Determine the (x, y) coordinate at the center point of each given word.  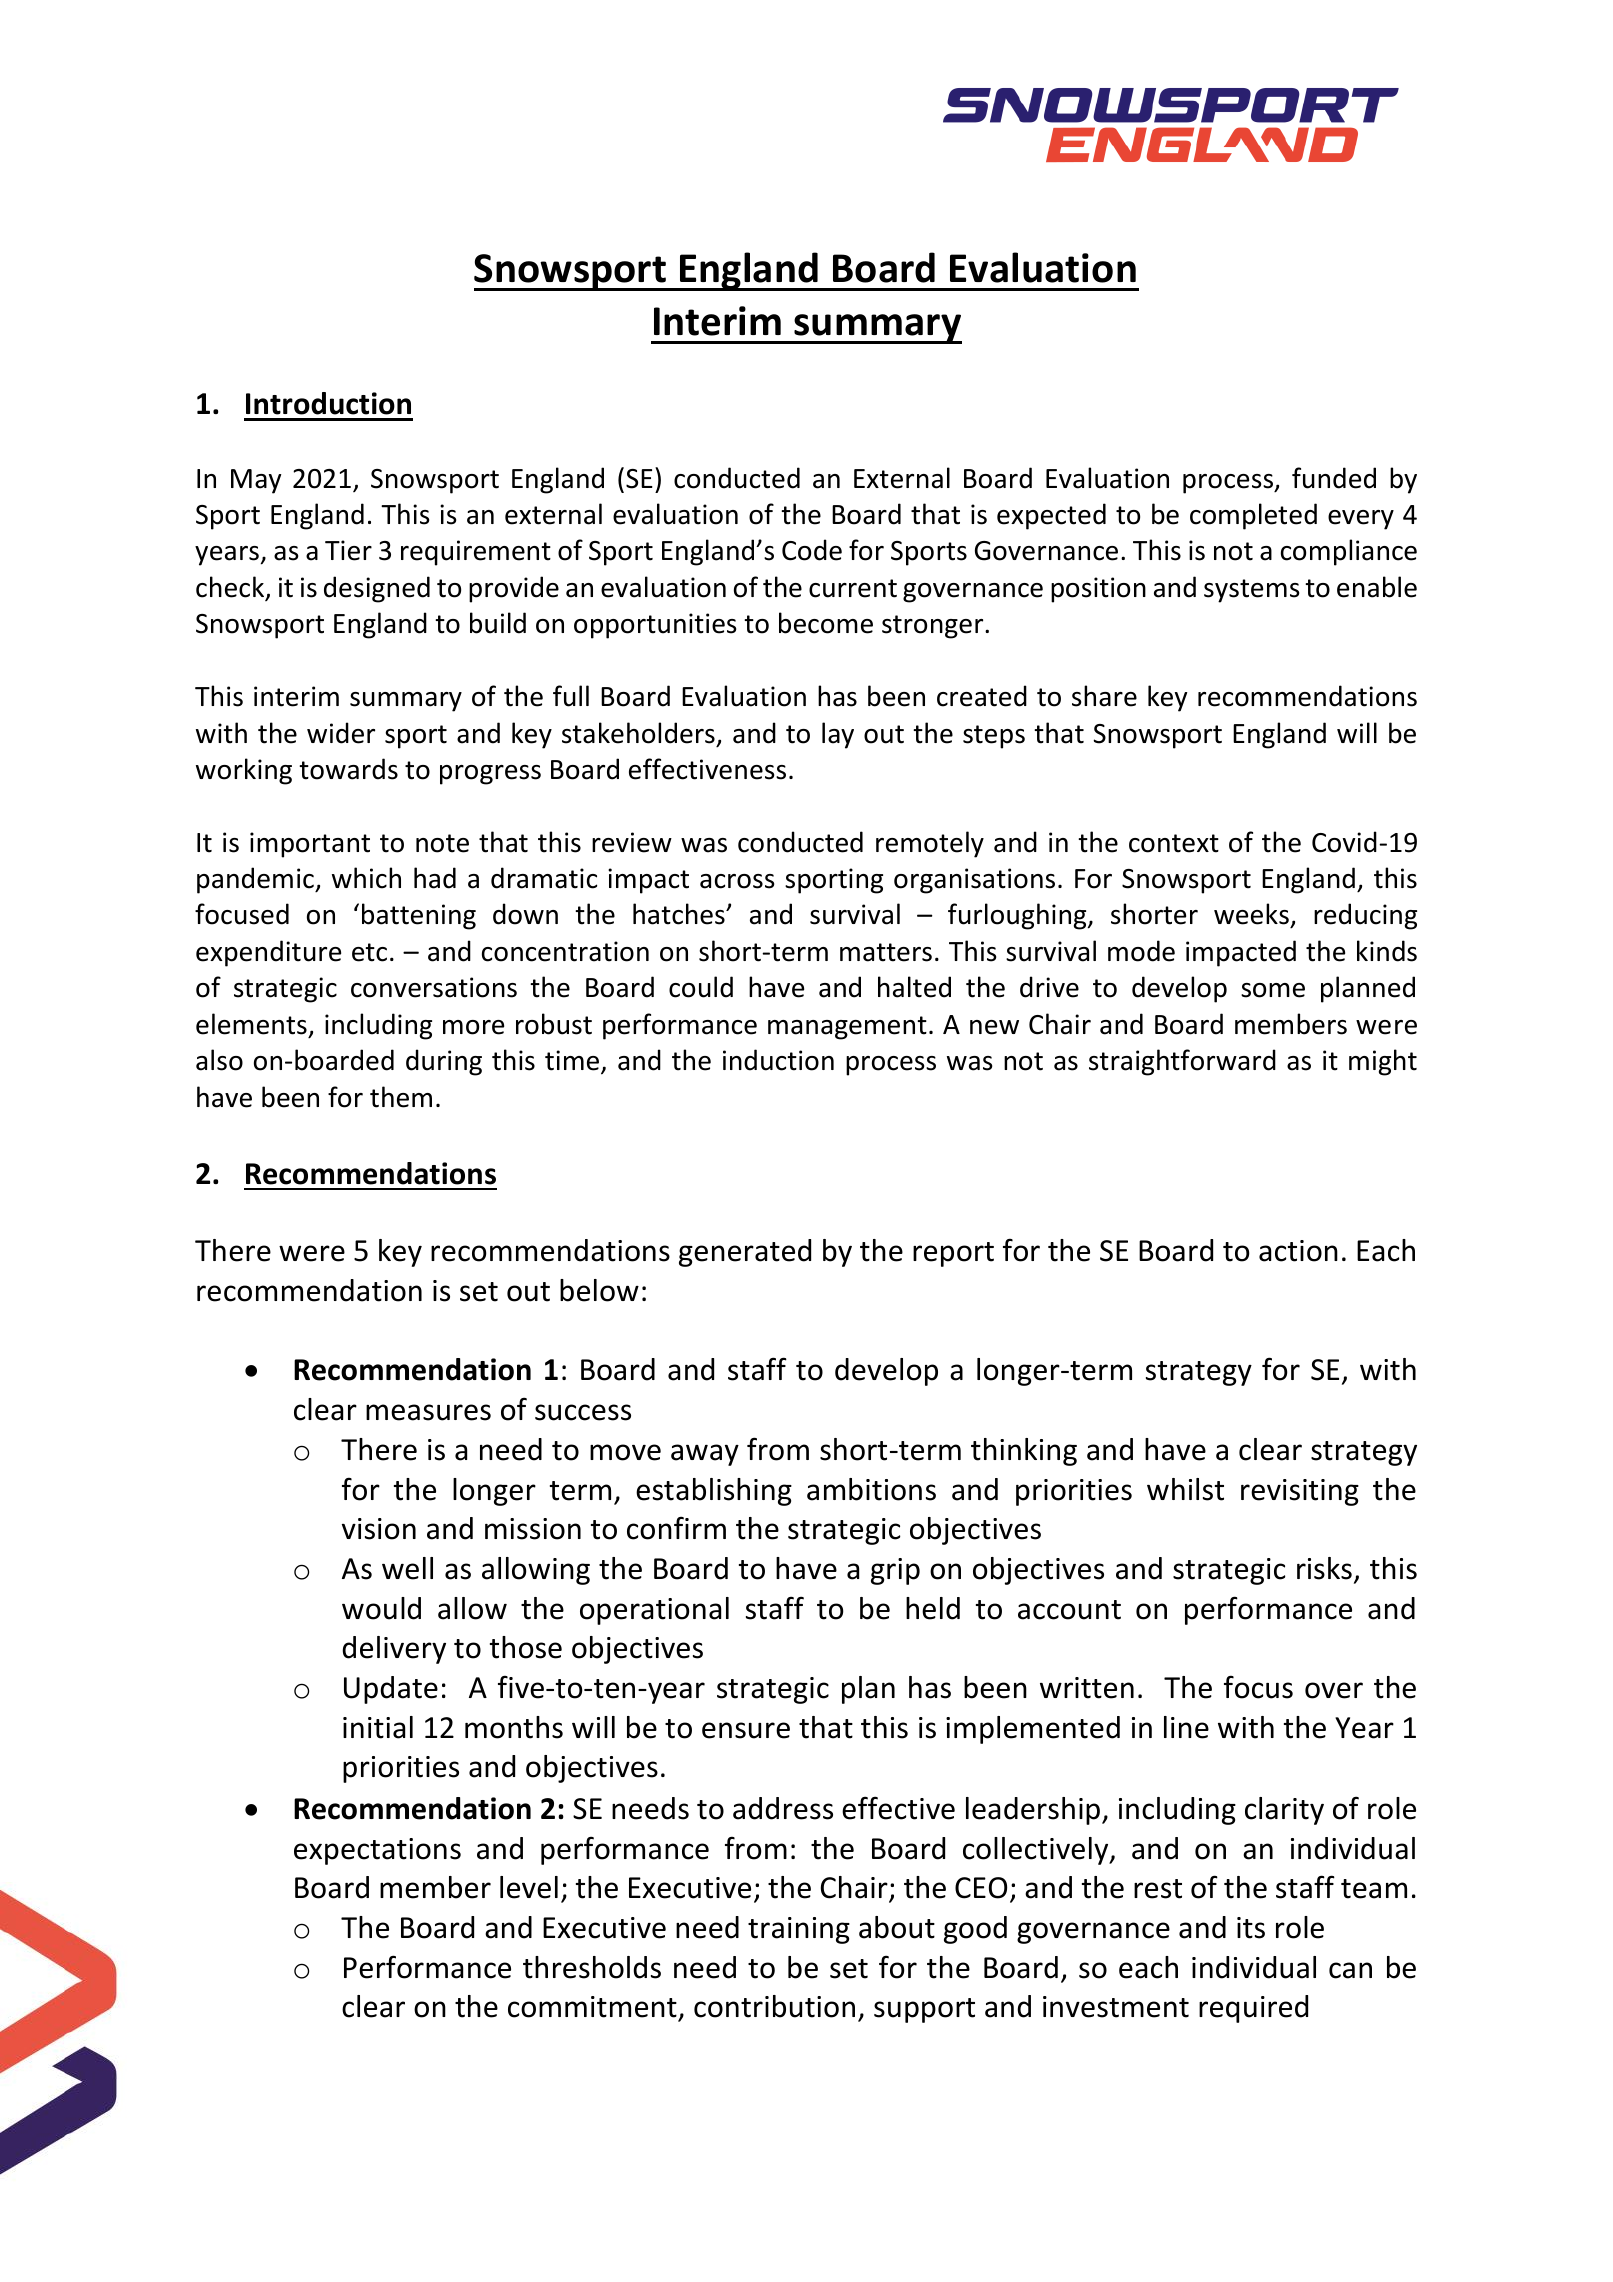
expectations (377, 1851)
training (799, 1930)
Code (812, 550)
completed (1253, 516)
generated (745, 1253)
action (1298, 1251)
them (401, 1097)
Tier (348, 550)
